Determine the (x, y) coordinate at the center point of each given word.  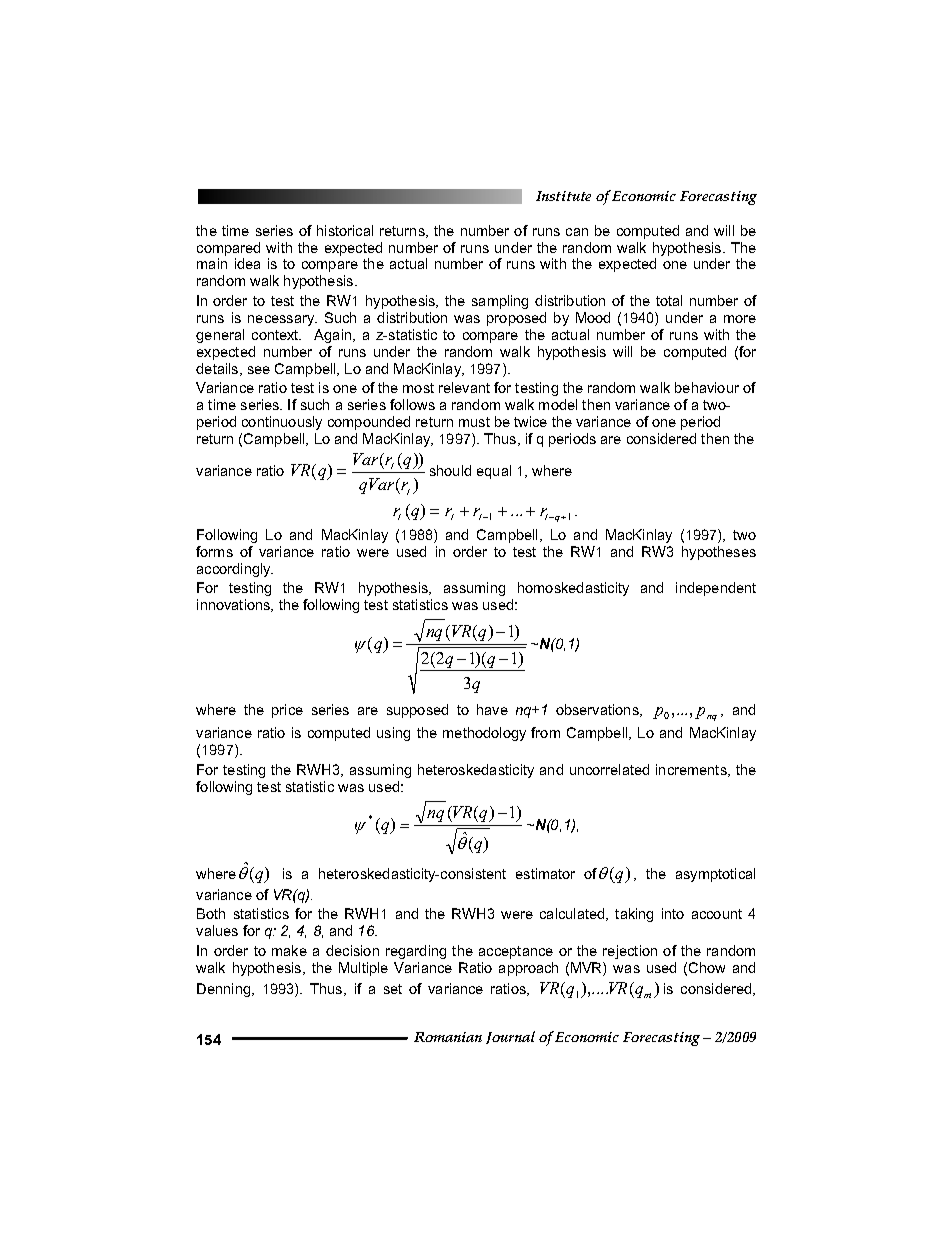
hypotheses (719, 553)
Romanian (448, 1037)
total (669, 300)
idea (247, 263)
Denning (223, 990)
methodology (484, 734)
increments (692, 770)
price (287, 711)
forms (214, 551)
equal (494, 472)
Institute (563, 196)
